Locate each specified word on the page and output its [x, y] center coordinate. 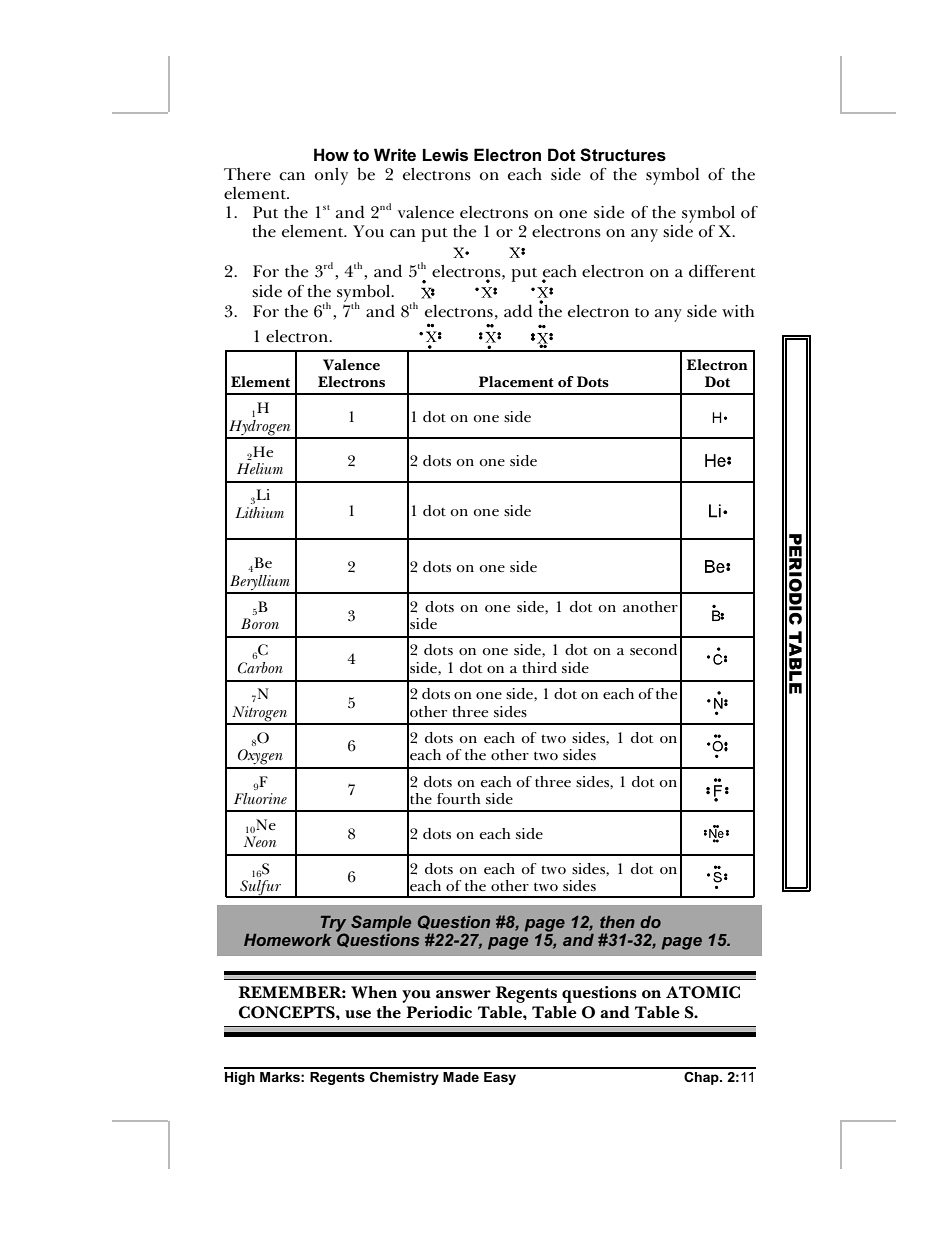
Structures [623, 155]
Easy [500, 1078]
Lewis [445, 155]
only [331, 176]
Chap [702, 1078]
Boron [260, 623]
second [653, 650]
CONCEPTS [288, 1012]
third [539, 667]
